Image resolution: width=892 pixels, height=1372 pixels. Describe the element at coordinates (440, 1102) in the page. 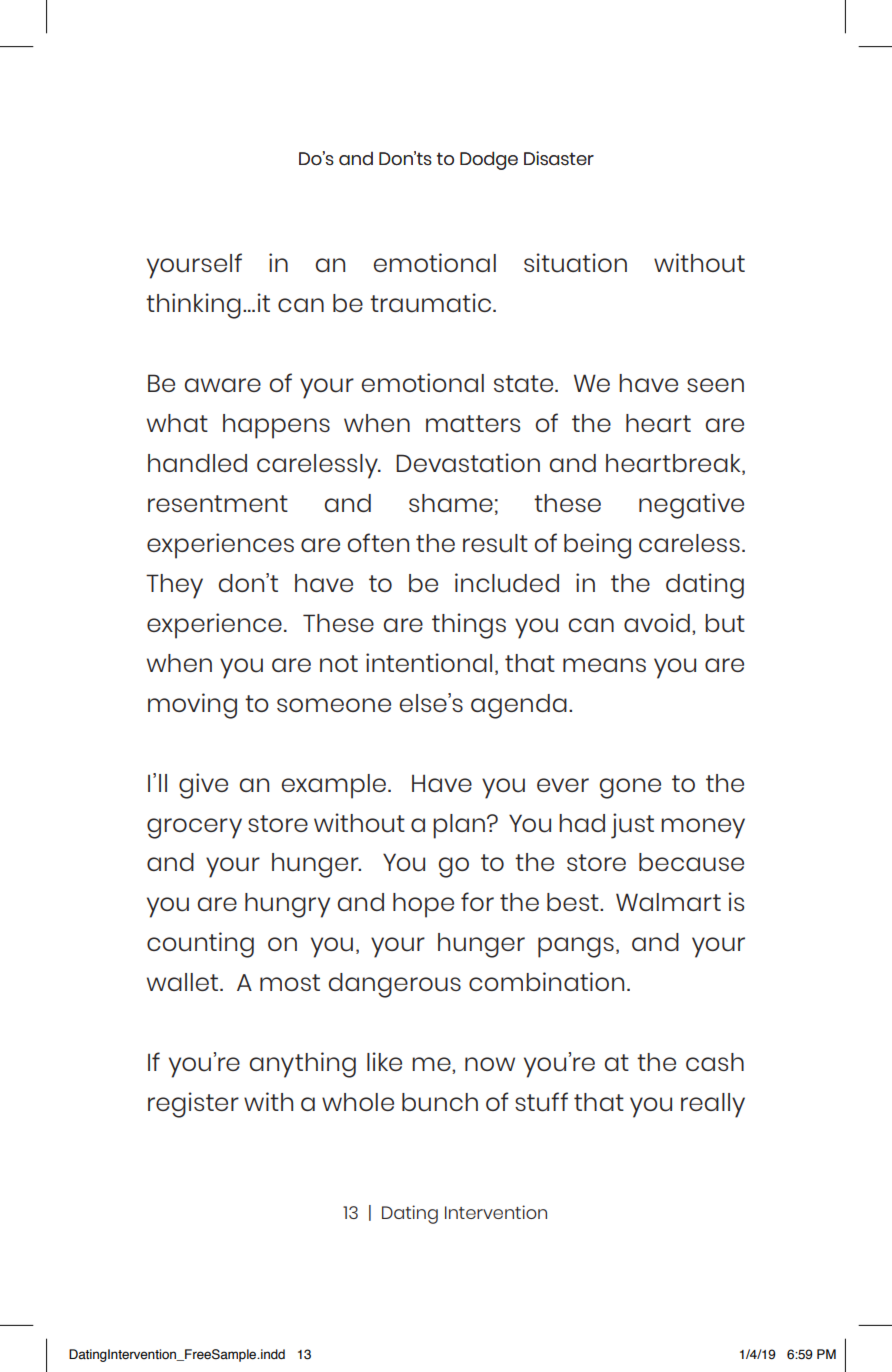

I see `bunch` at that location.
